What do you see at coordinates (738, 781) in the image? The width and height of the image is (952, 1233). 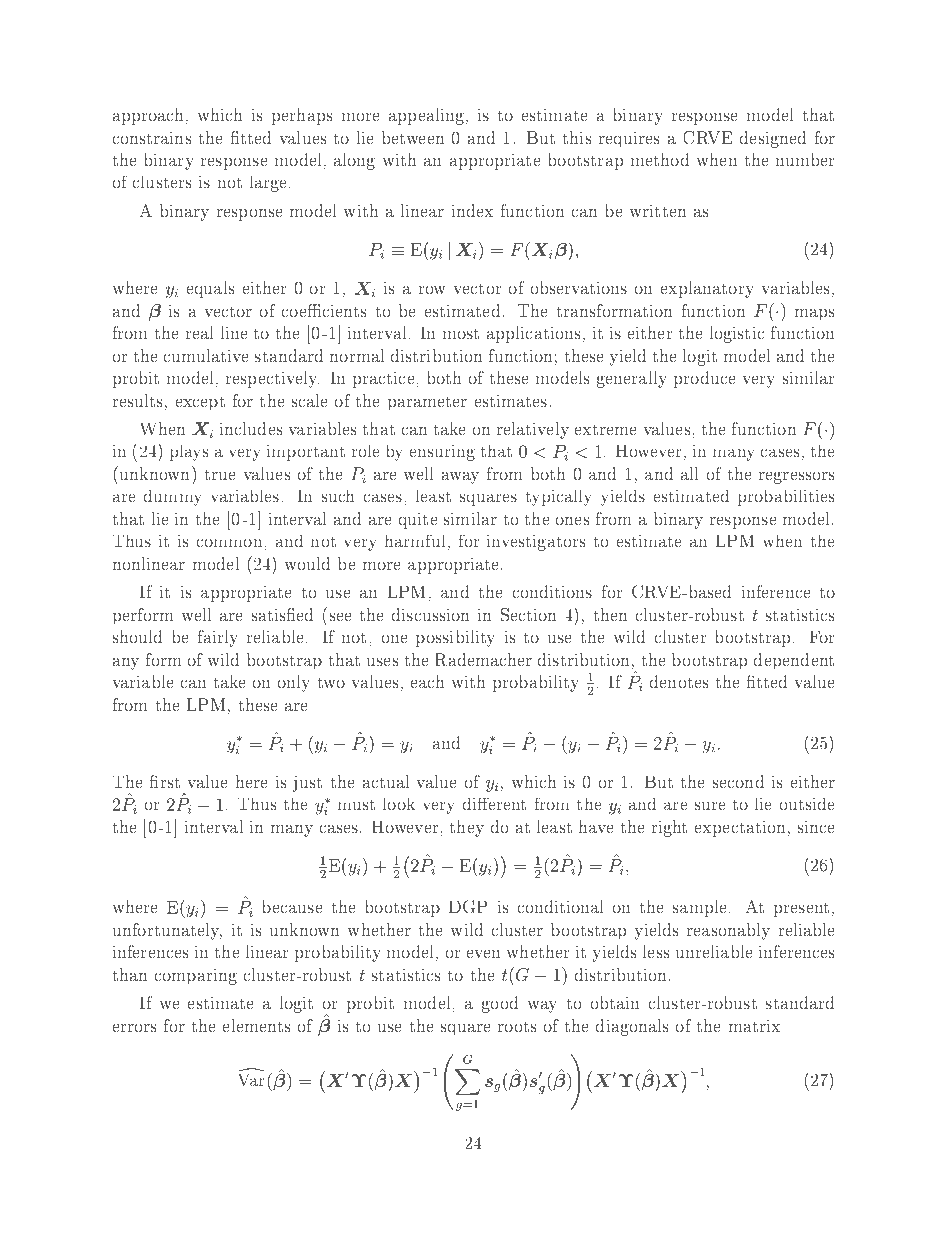 I see `second` at bounding box center [738, 781].
